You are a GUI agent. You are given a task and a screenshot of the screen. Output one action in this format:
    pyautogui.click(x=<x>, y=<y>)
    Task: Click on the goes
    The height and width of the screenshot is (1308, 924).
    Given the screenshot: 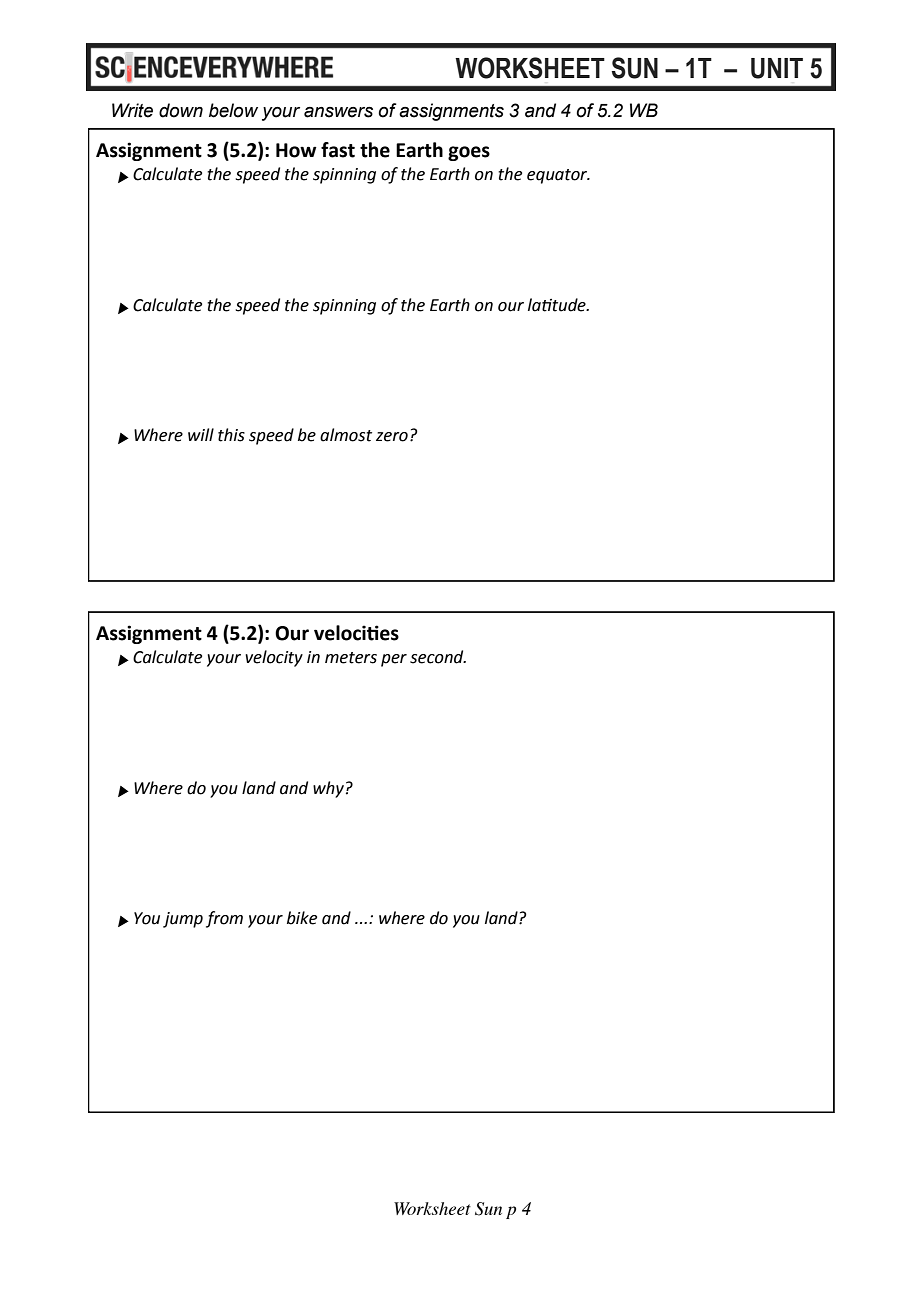 What is the action you would take?
    pyautogui.click(x=469, y=153)
